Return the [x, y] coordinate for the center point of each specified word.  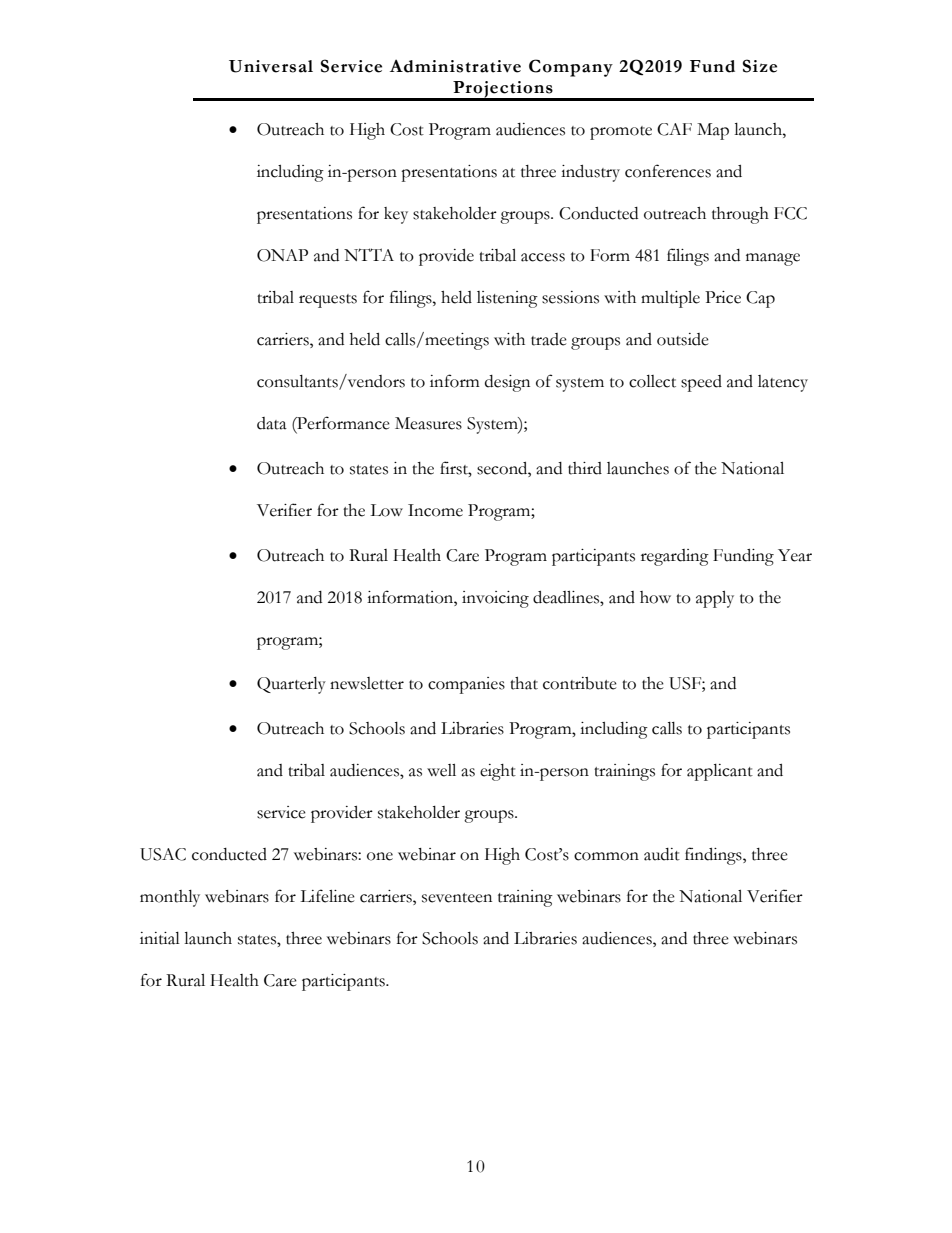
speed [701, 383]
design [507, 383]
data [272, 423]
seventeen [457, 898]
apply [715, 599]
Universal [271, 66]
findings [714, 856]
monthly [170, 898]
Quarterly [291, 685]
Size [760, 66]
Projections [503, 90]
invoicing [495, 599]
